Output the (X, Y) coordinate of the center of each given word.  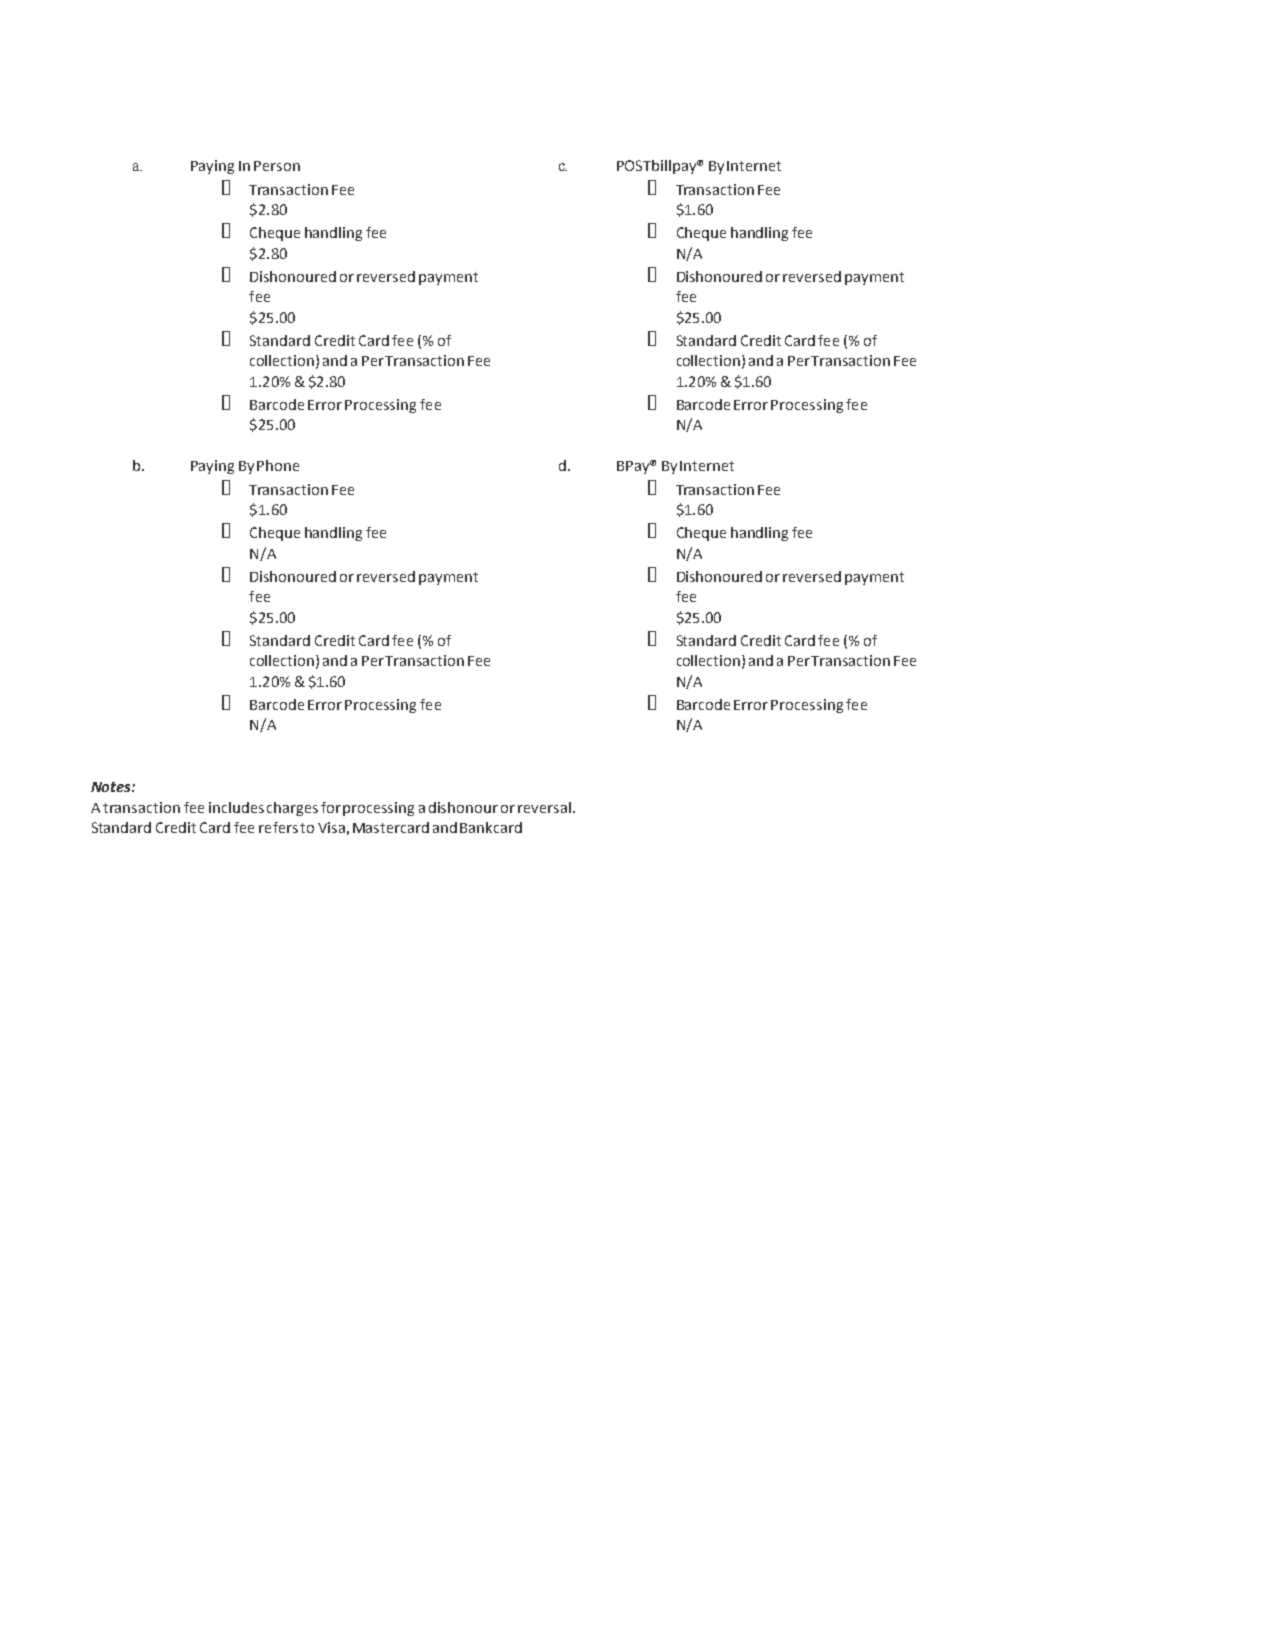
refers (278, 827)
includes (236, 807)
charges (292, 809)
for (331, 807)
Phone (278, 465)
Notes (112, 787)
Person (277, 166)
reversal (544, 807)
